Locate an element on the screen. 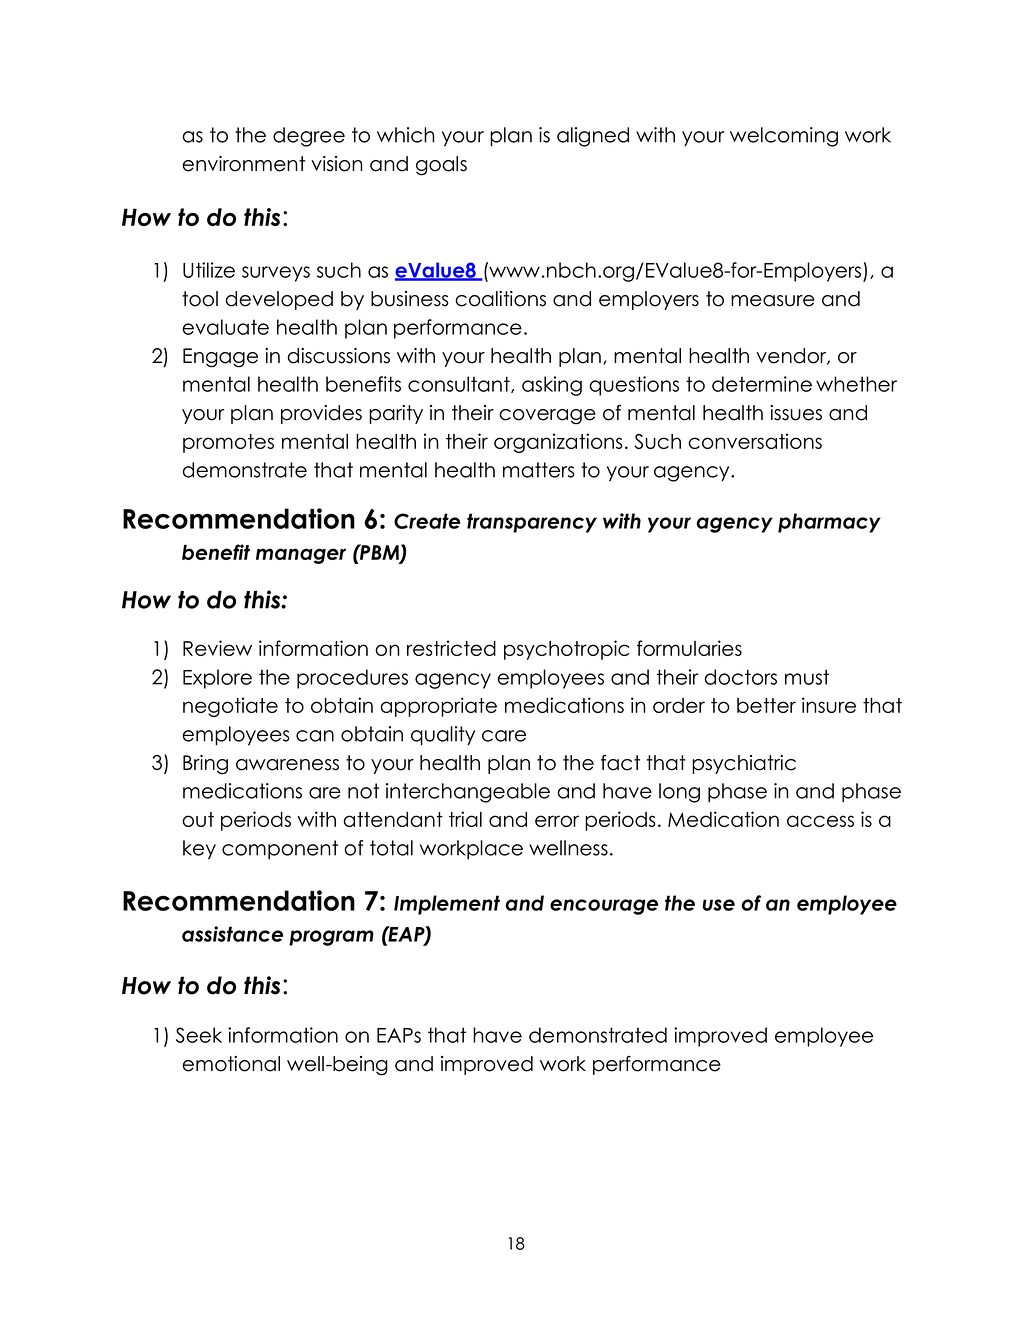 The width and height of the screenshot is (1031, 1334). environment is located at coordinates (243, 164).
